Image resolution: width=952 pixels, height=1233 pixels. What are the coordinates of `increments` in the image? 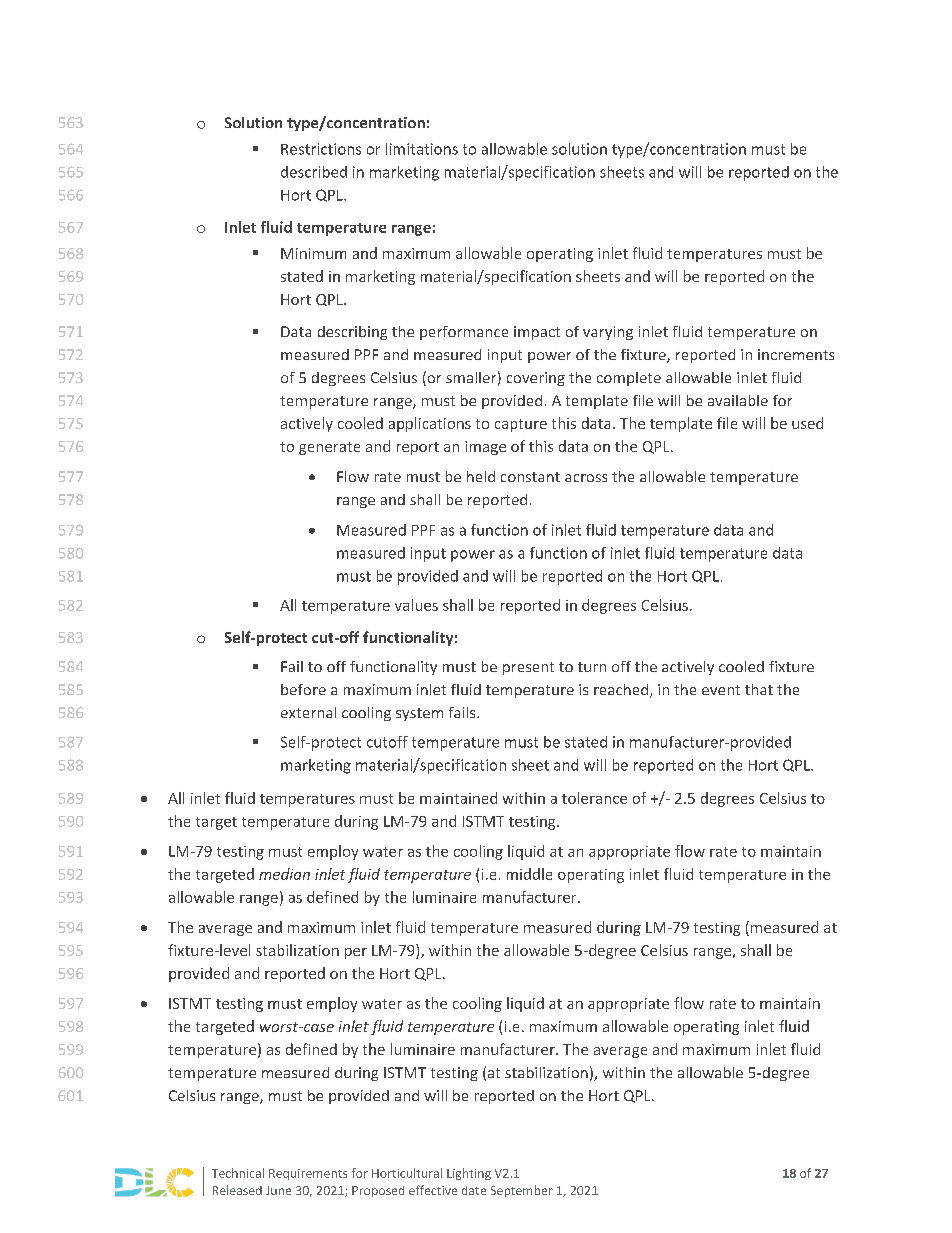 It's located at (796, 354).
